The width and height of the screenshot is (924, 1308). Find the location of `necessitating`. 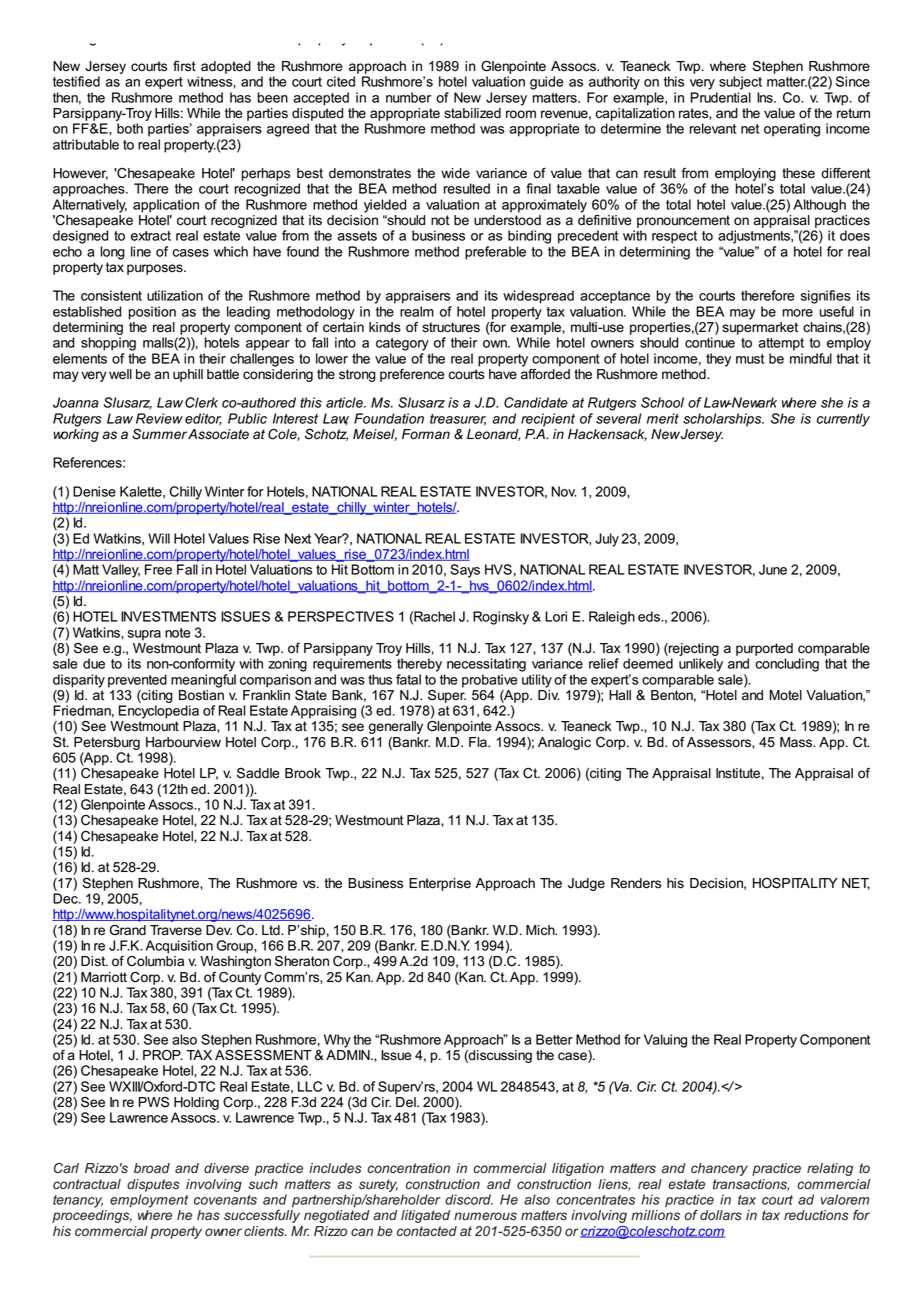

necessitating is located at coordinates (486, 665).
